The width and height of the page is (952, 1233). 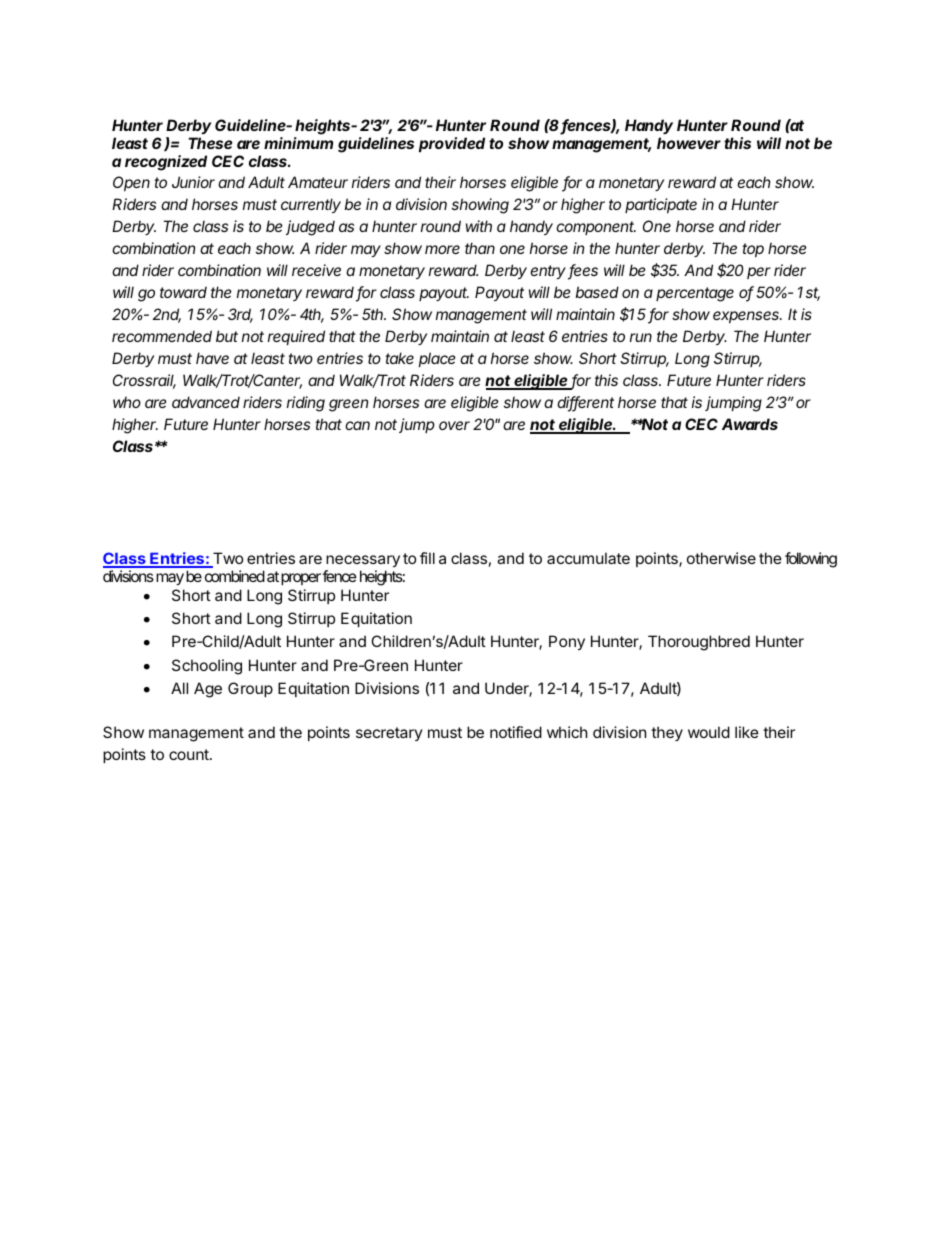 What do you see at coordinates (516, 732) in the page?
I see `notified` at bounding box center [516, 732].
